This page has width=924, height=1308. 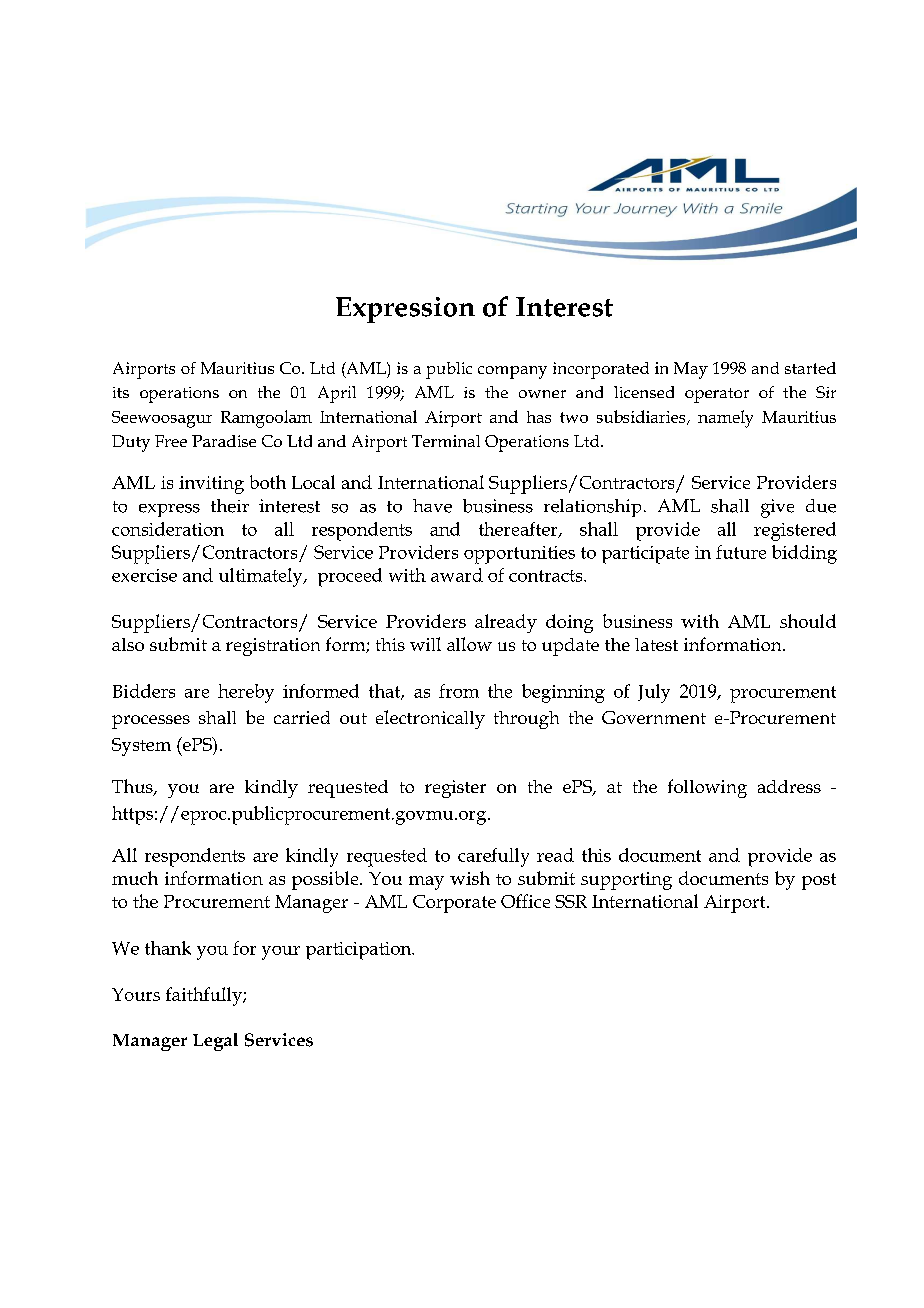 I want to click on company, so click(x=512, y=372).
